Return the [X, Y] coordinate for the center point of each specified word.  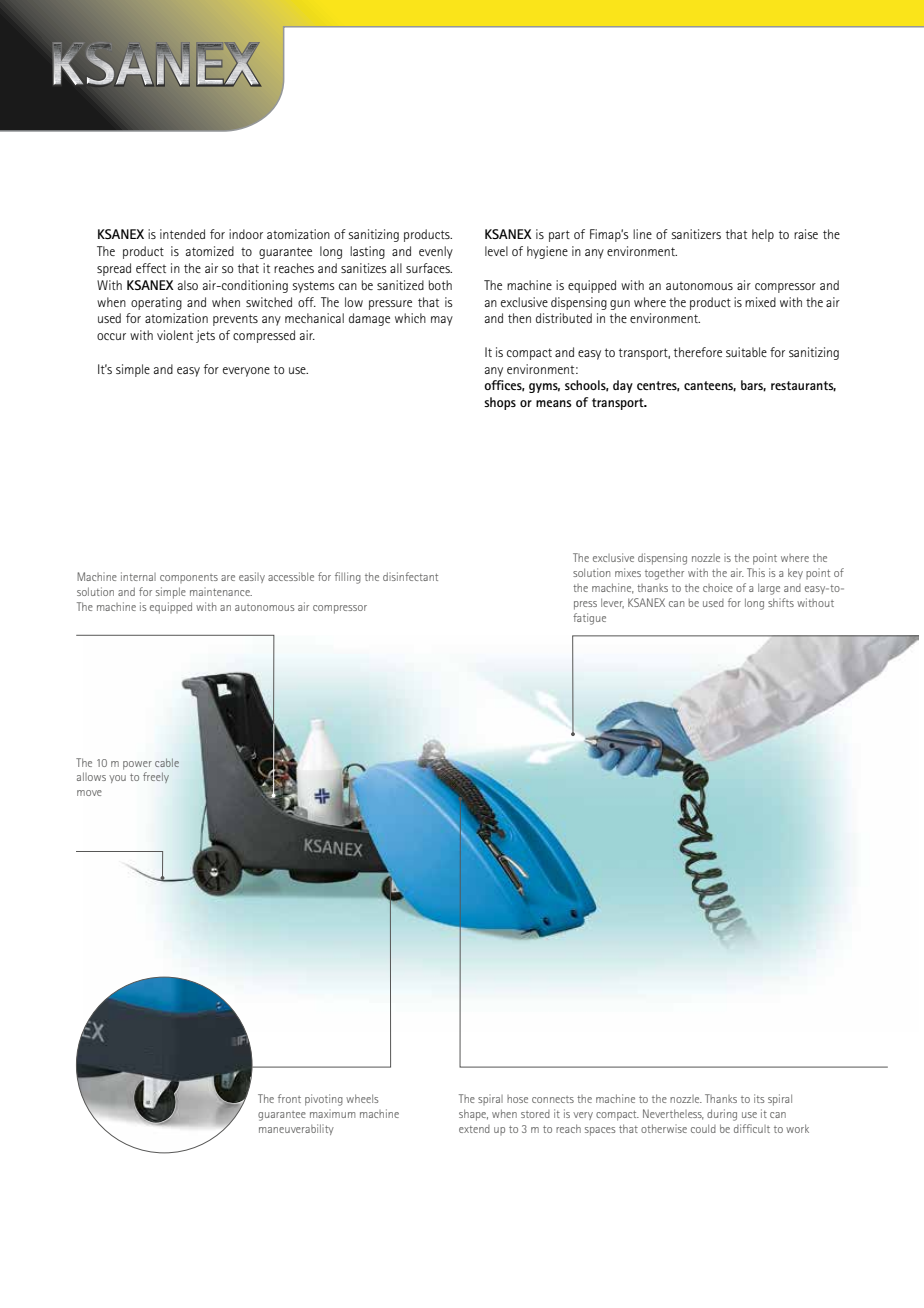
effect [151, 268]
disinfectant [410, 576]
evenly [436, 252]
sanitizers [696, 234]
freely [156, 777]
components [189, 578]
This [756, 572]
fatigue [589, 619]
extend [474, 1129]
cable [167, 762]
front [289, 1098]
